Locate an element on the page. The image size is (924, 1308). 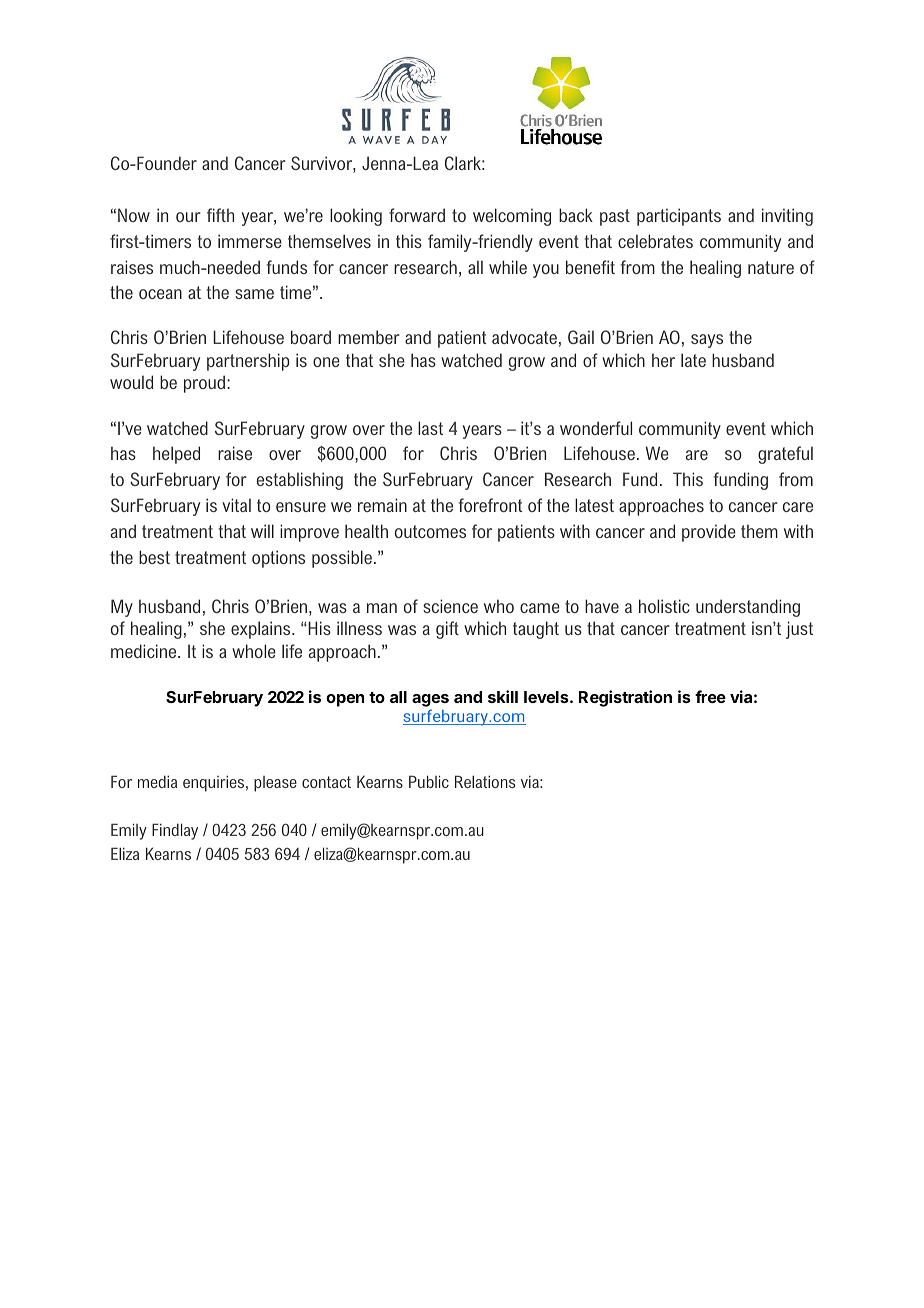
welcoming is located at coordinates (512, 217).
